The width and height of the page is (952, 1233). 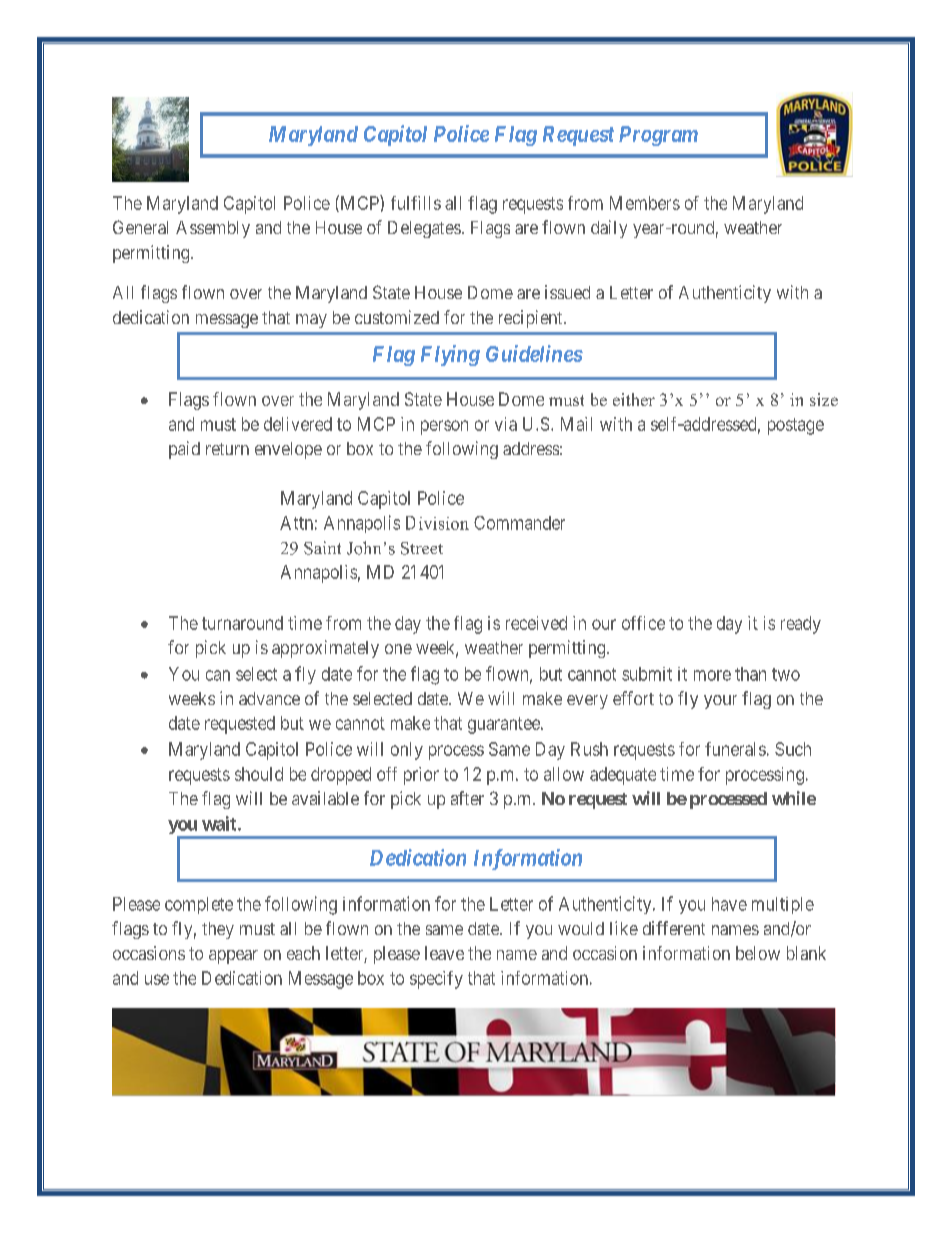 What do you see at coordinates (658, 136) in the page?
I see `Program` at bounding box center [658, 136].
